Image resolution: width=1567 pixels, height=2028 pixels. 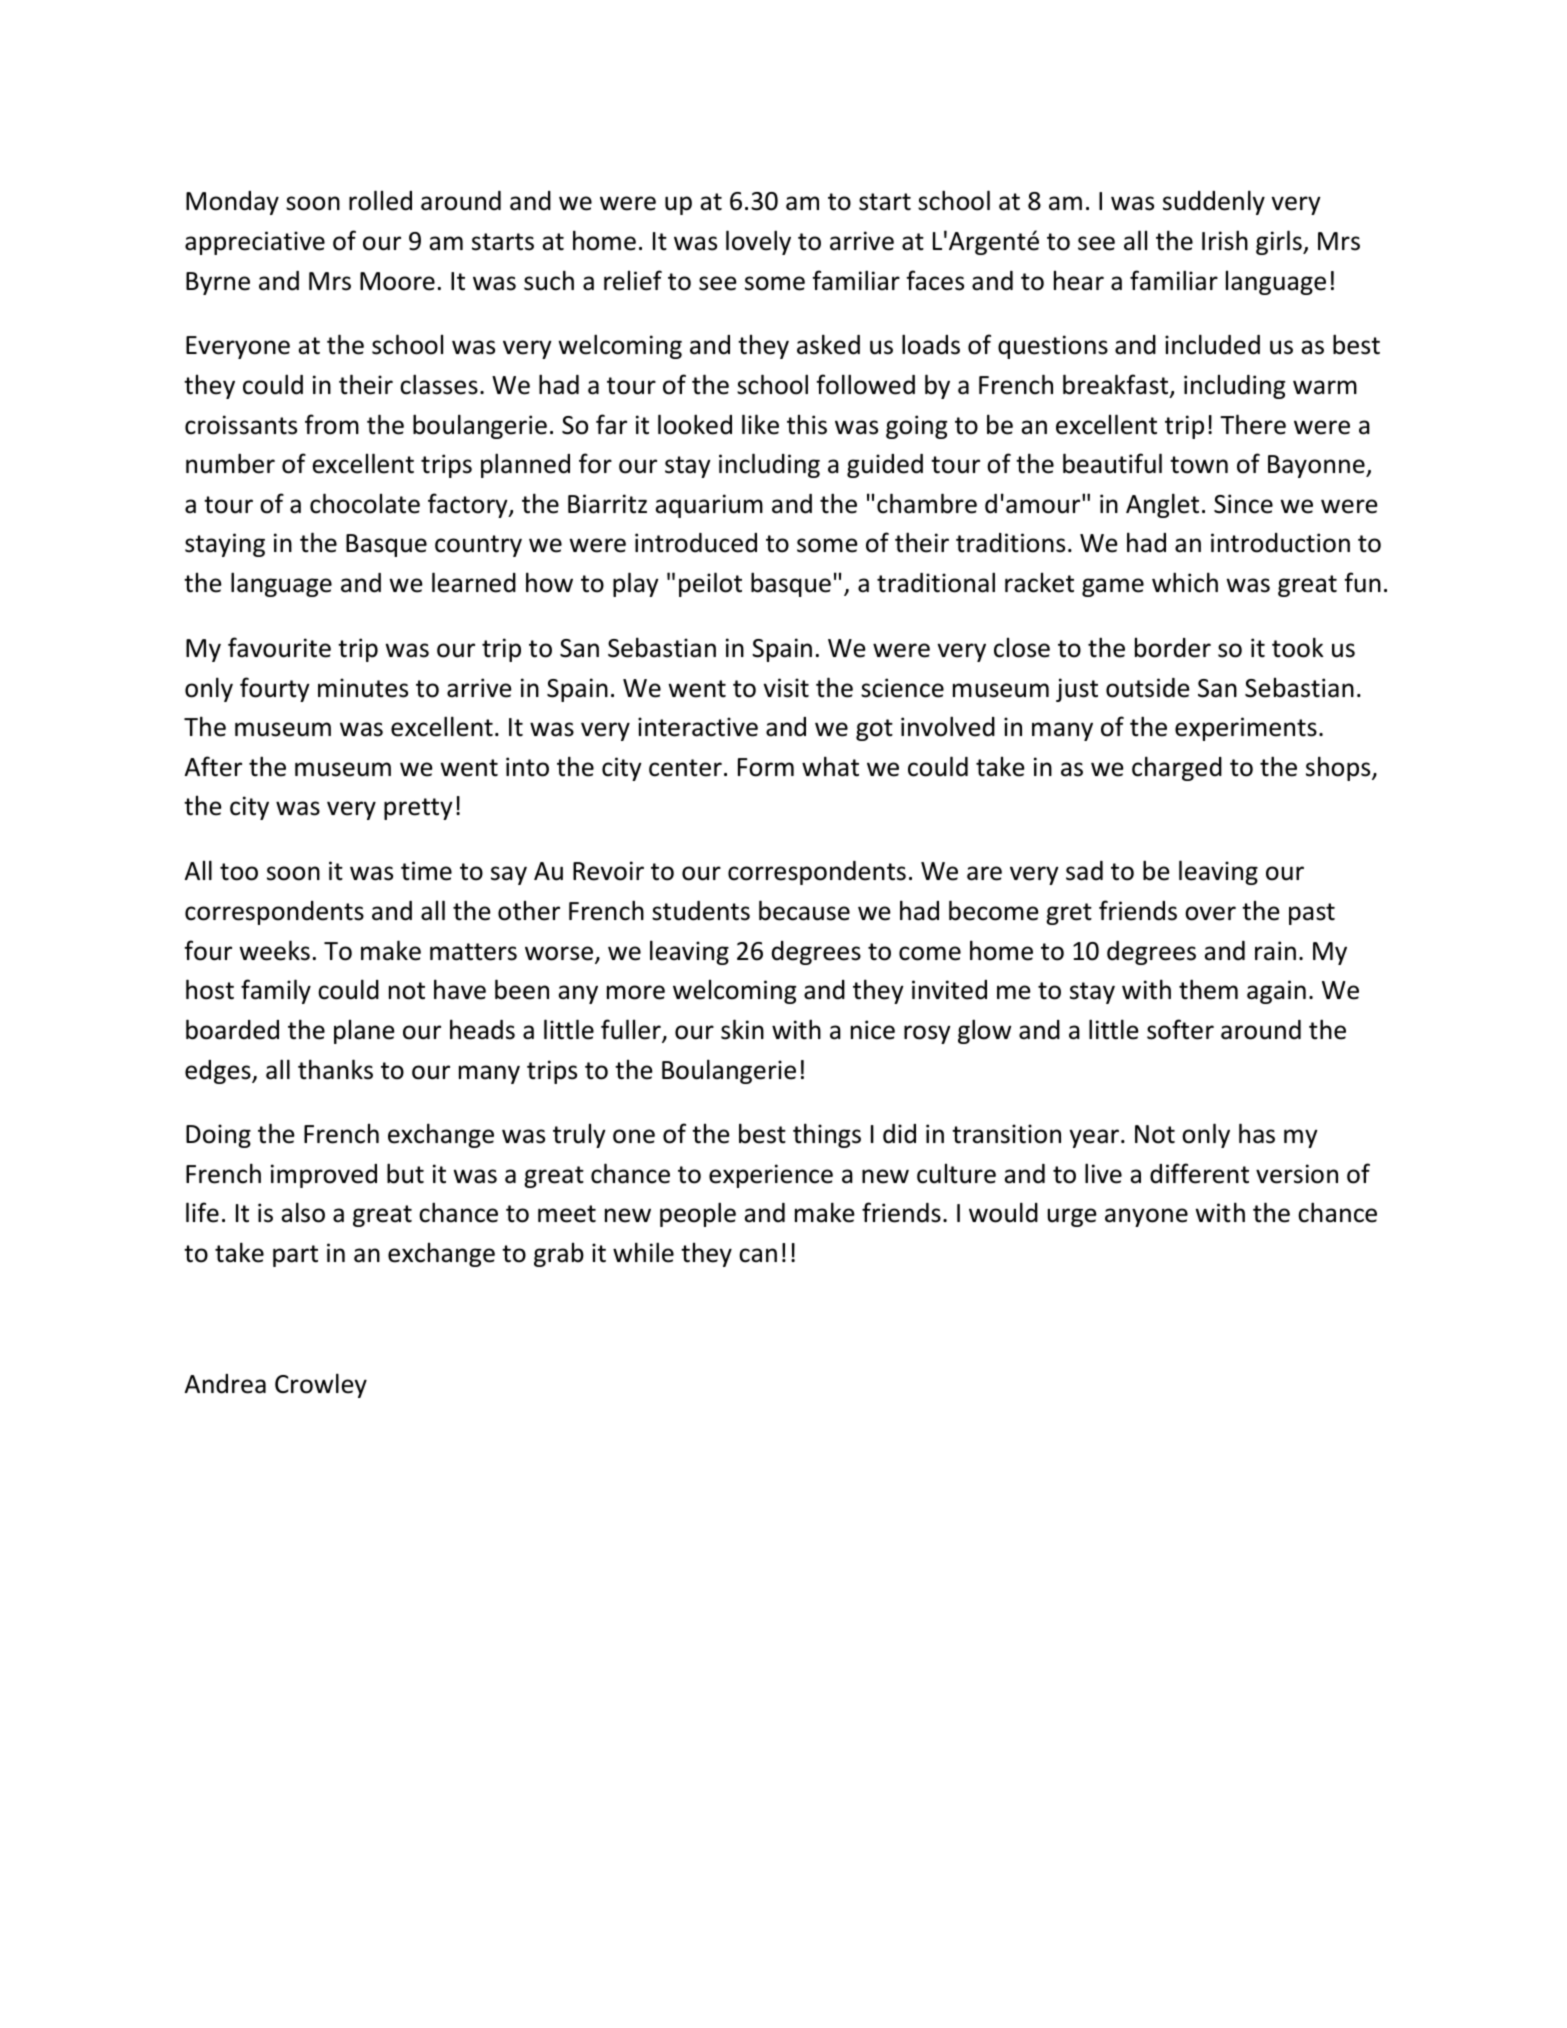 I want to click on introduced, so click(x=696, y=543).
